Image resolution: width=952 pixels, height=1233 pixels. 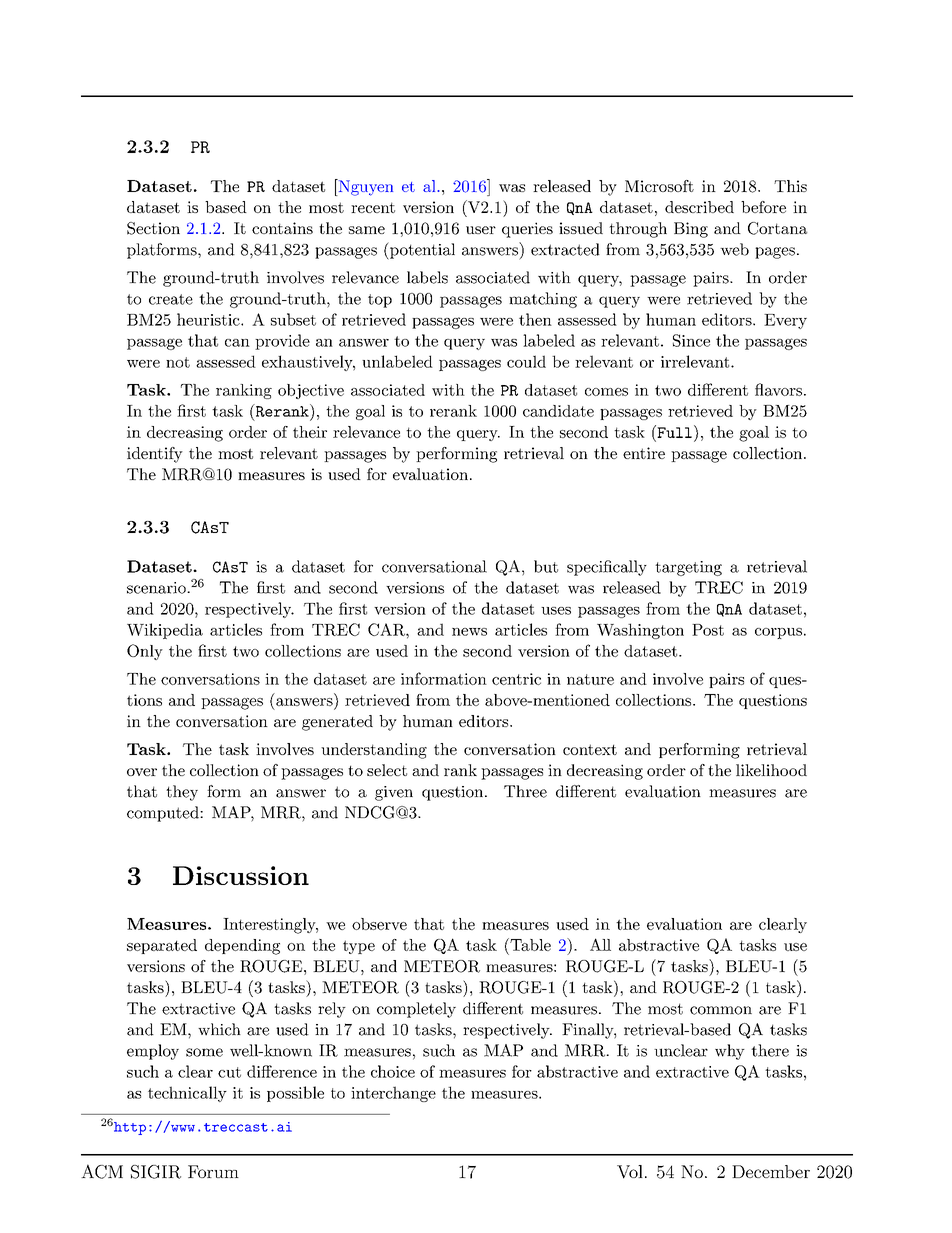 What do you see at coordinates (721, 1010) in the screenshot?
I see `common` at bounding box center [721, 1010].
